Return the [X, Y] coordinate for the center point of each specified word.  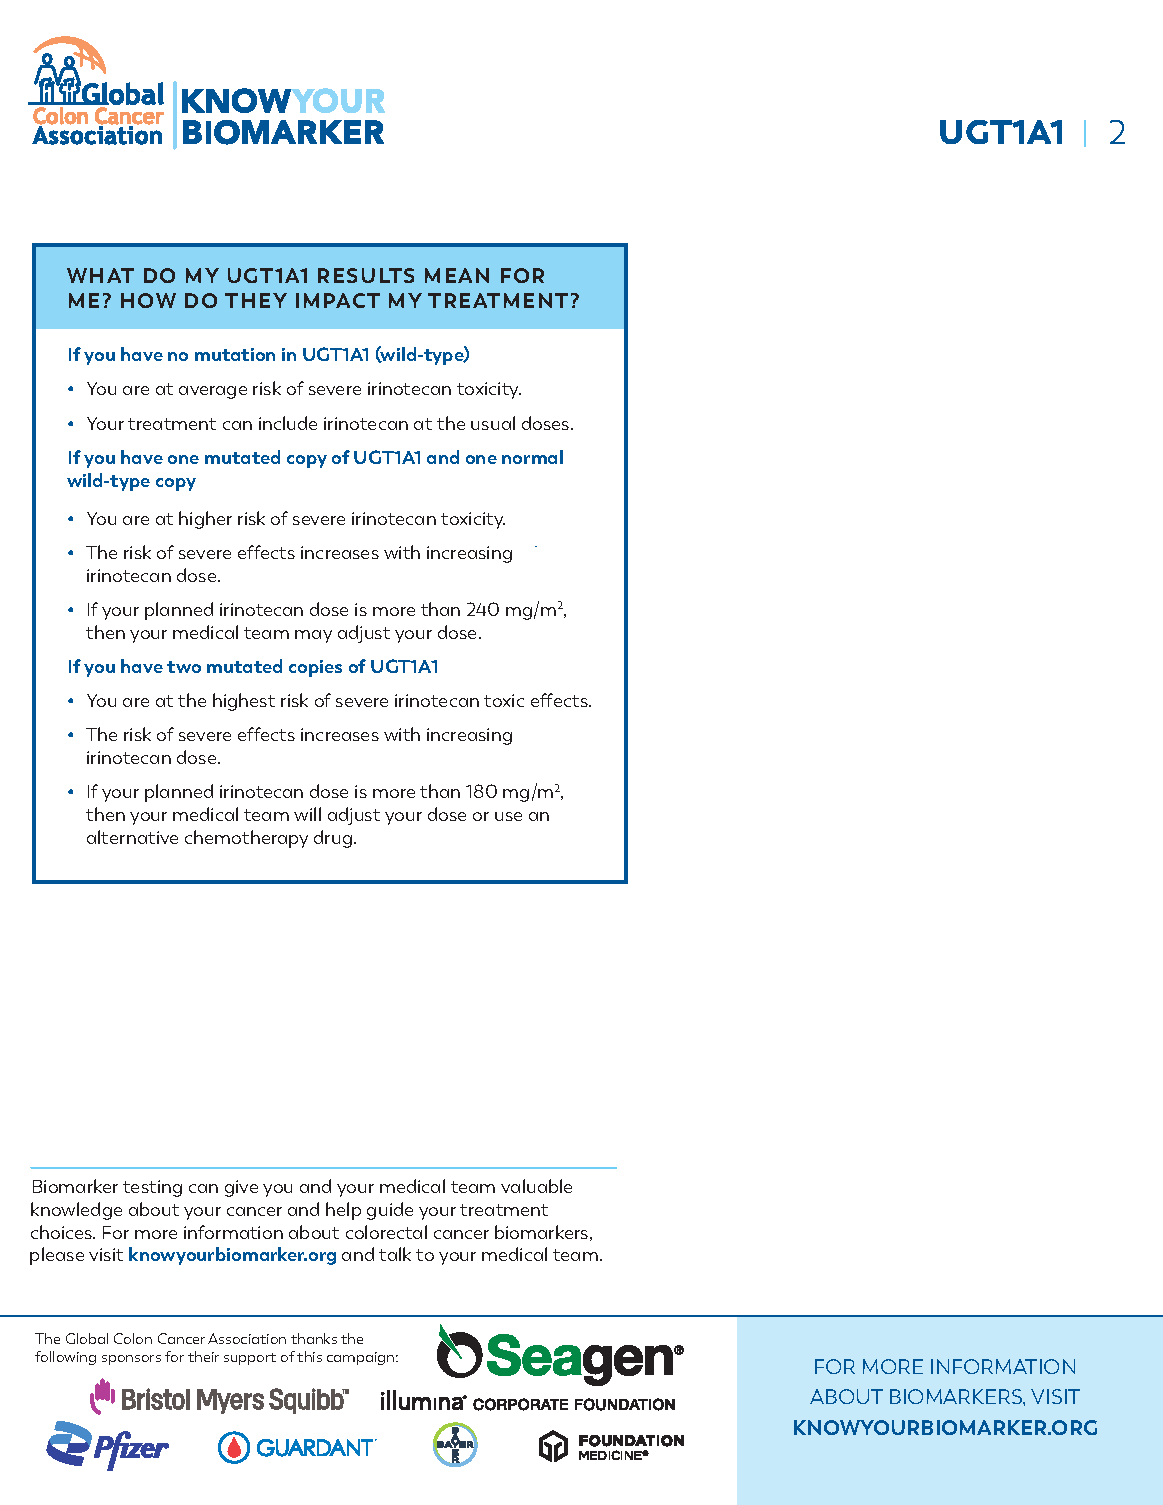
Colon [133, 1338]
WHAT [100, 275]
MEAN [457, 275]
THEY [256, 300]
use [508, 816]
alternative [132, 837]
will [307, 814]
